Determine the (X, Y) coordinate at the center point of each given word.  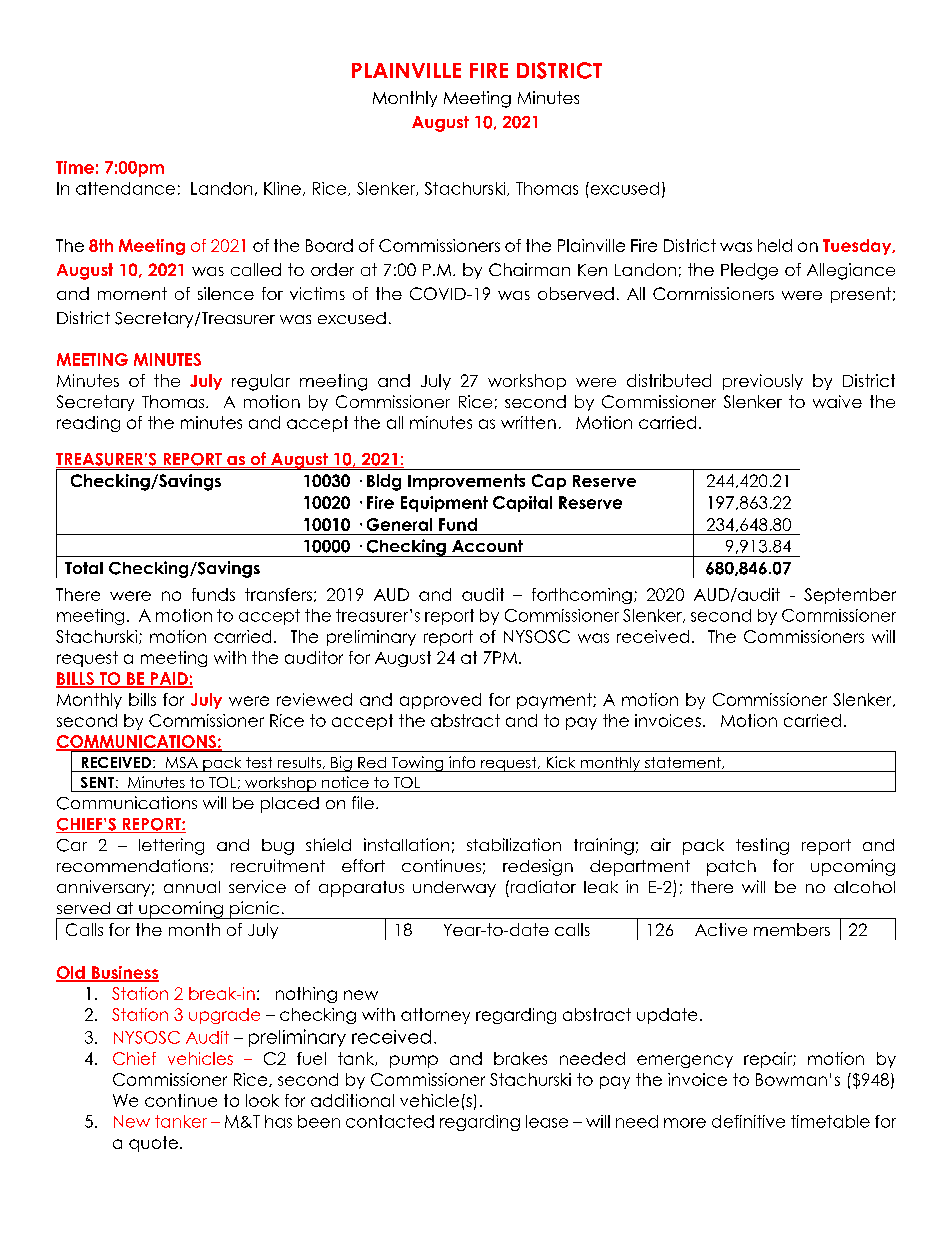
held (775, 245)
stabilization (514, 844)
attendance (125, 188)
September (850, 596)
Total (84, 568)
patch (731, 868)
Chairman (529, 269)
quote (153, 1144)
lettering (171, 846)
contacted (390, 1121)
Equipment (444, 504)
